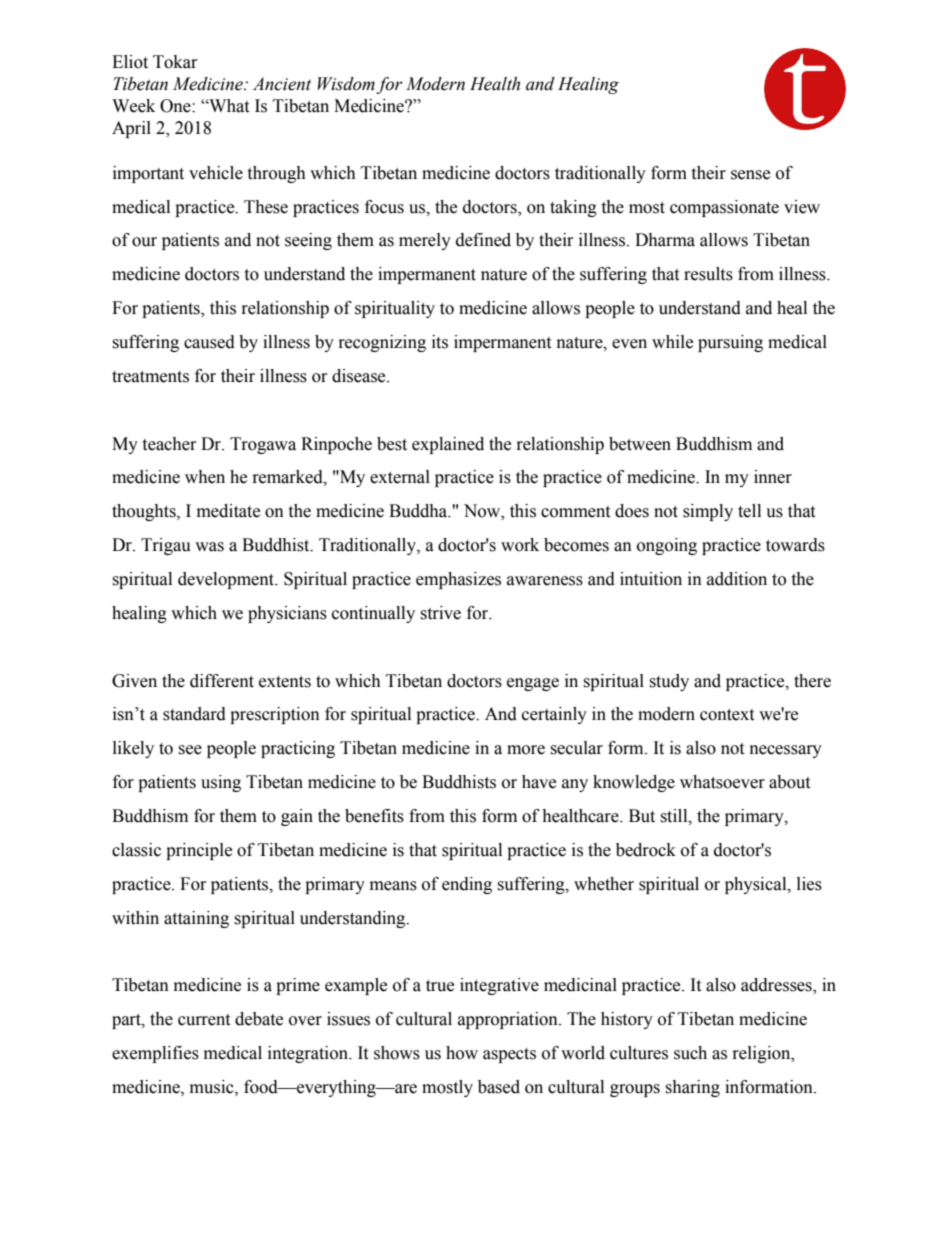 This document has width=952, height=1233. What do you see at coordinates (346, 84) in the document?
I see `Wisdom` at bounding box center [346, 84].
